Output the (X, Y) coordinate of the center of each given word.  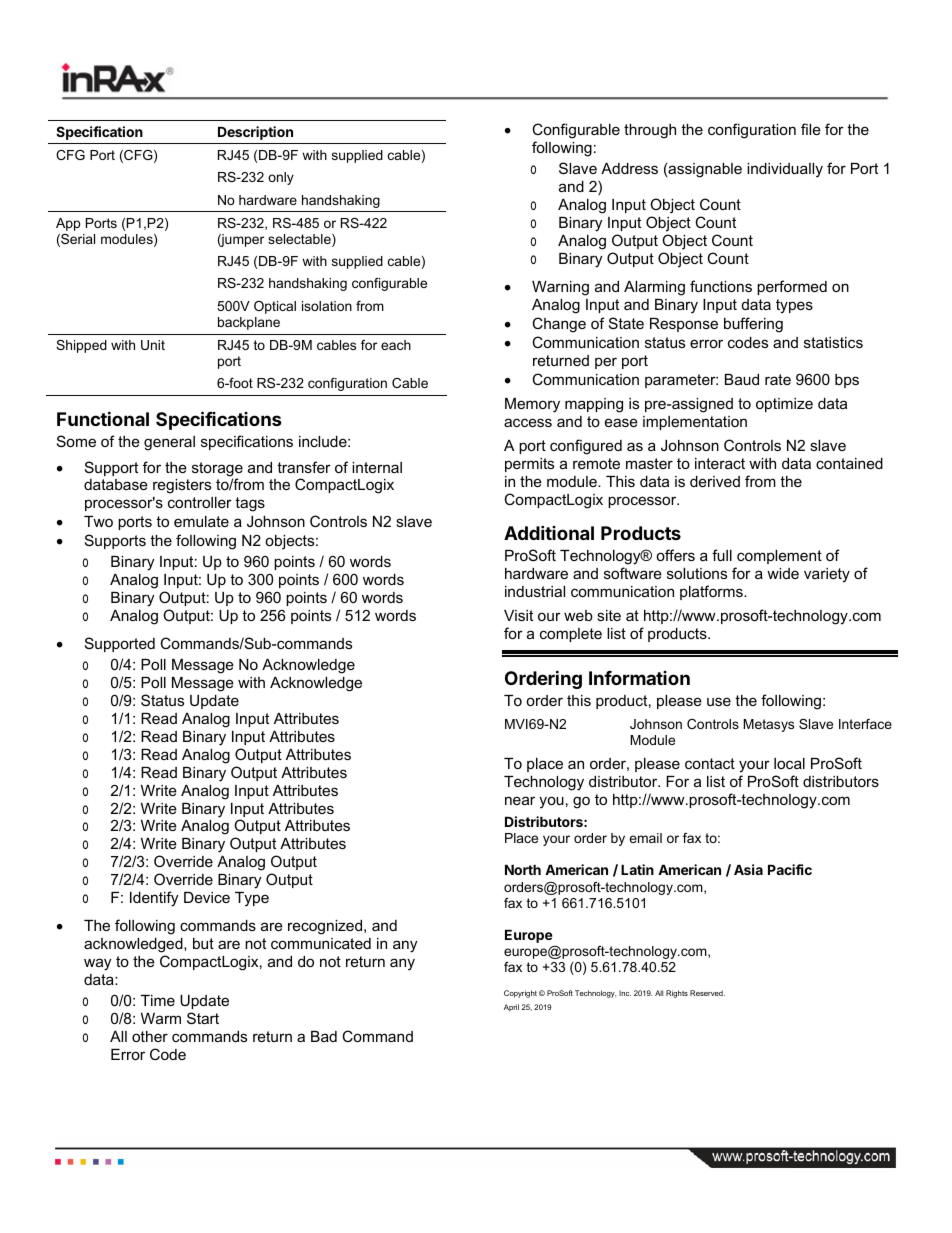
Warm (161, 1018)
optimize (784, 405)
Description (255, 133)
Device (207, 897)
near (520, 800)
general (169, 443)
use (719, 701)
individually (785, 170)
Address (629, 168)
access (528, 422)
